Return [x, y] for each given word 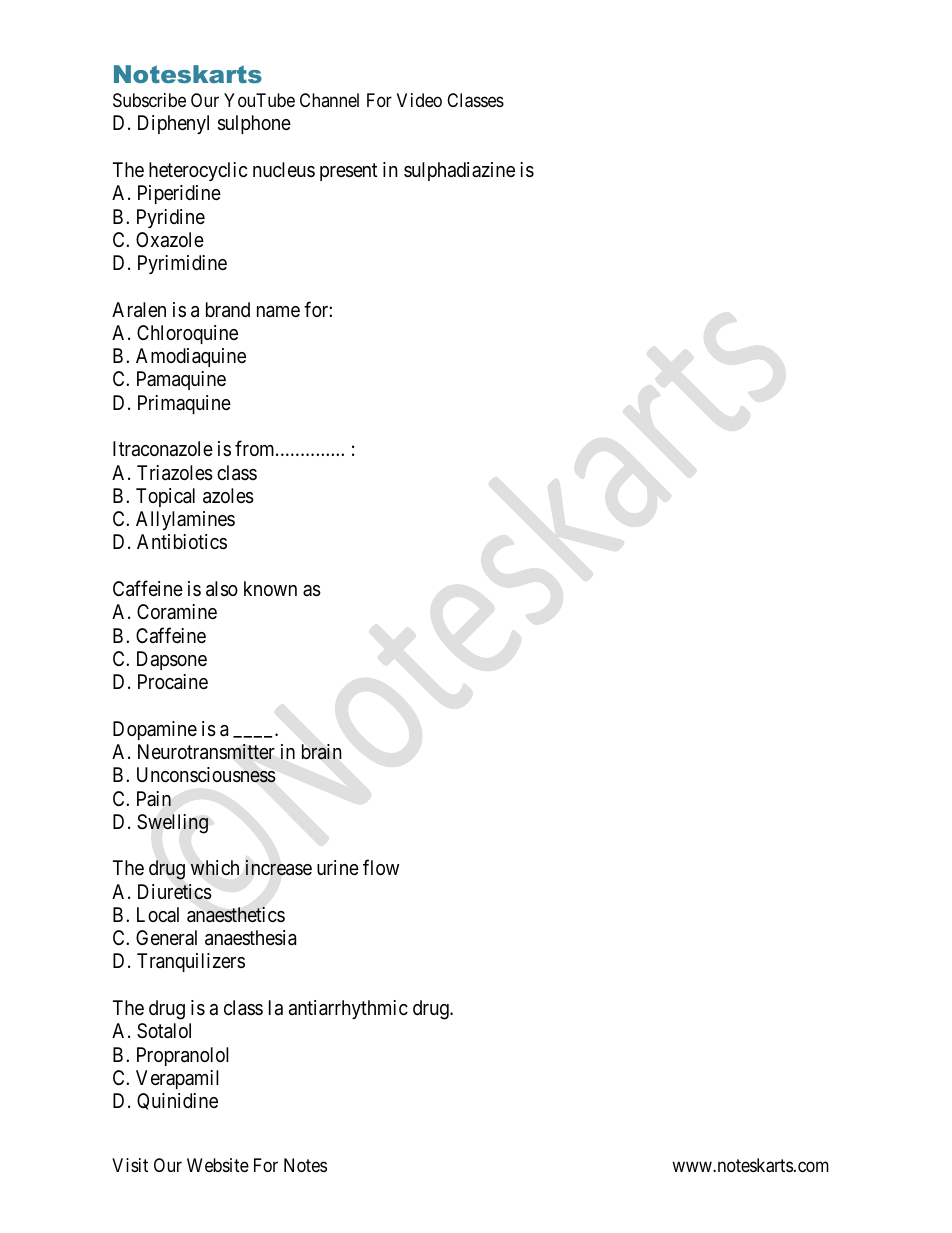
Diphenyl [173, 124]
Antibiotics [182, 541]
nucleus [284, 169]
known [270, 588]
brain [322, 752]
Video [419, 100]
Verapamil [177, 1079]
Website [218, 1165]
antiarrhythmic [348, 1009]
